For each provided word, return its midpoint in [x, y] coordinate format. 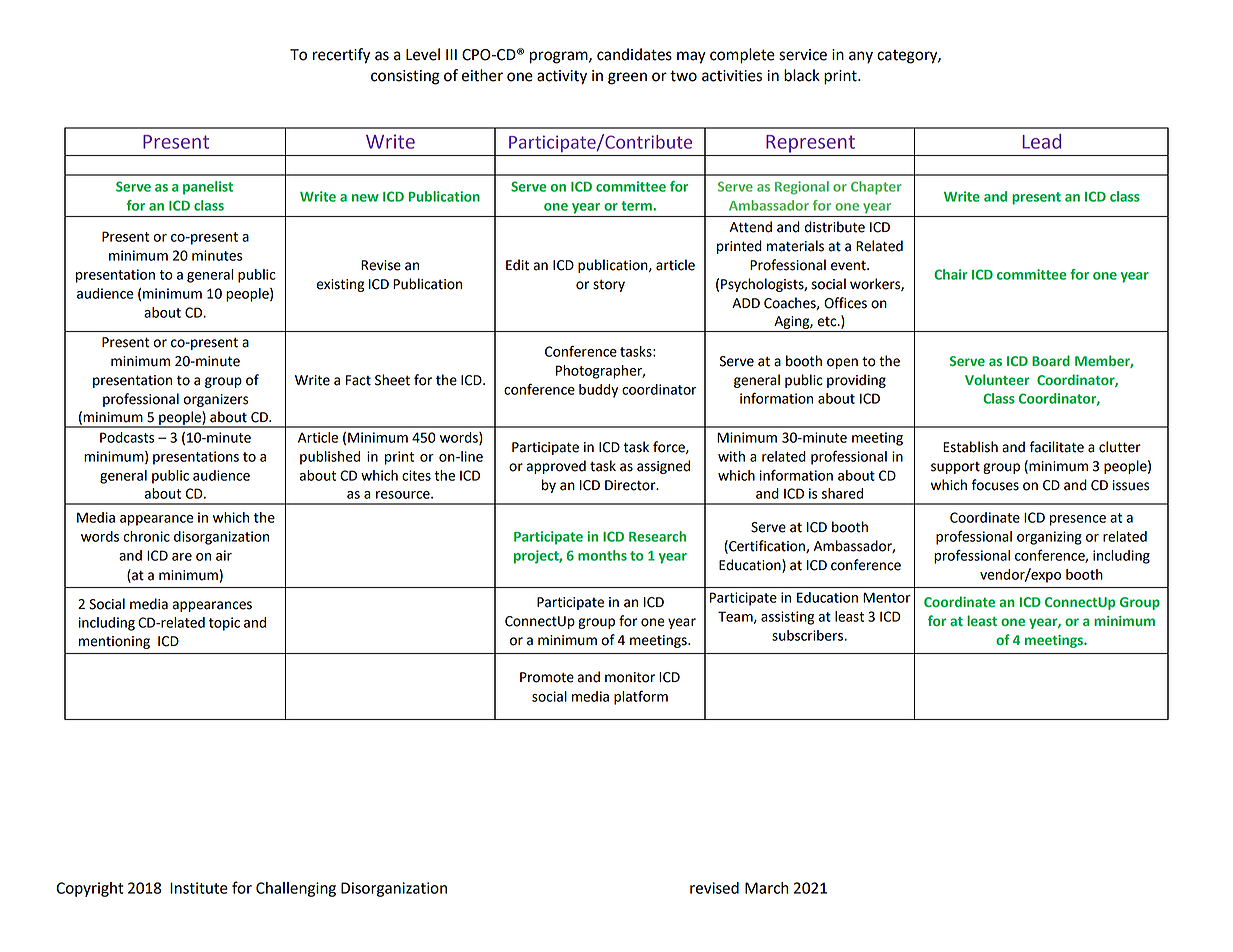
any [861, 57]
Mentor [887, 597]
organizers [215, 400]
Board [1051, 360]
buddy [598, 391]
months [602, 555]
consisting [405, 77]
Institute [199, 888]
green [627, 78]
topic [224, 624]
